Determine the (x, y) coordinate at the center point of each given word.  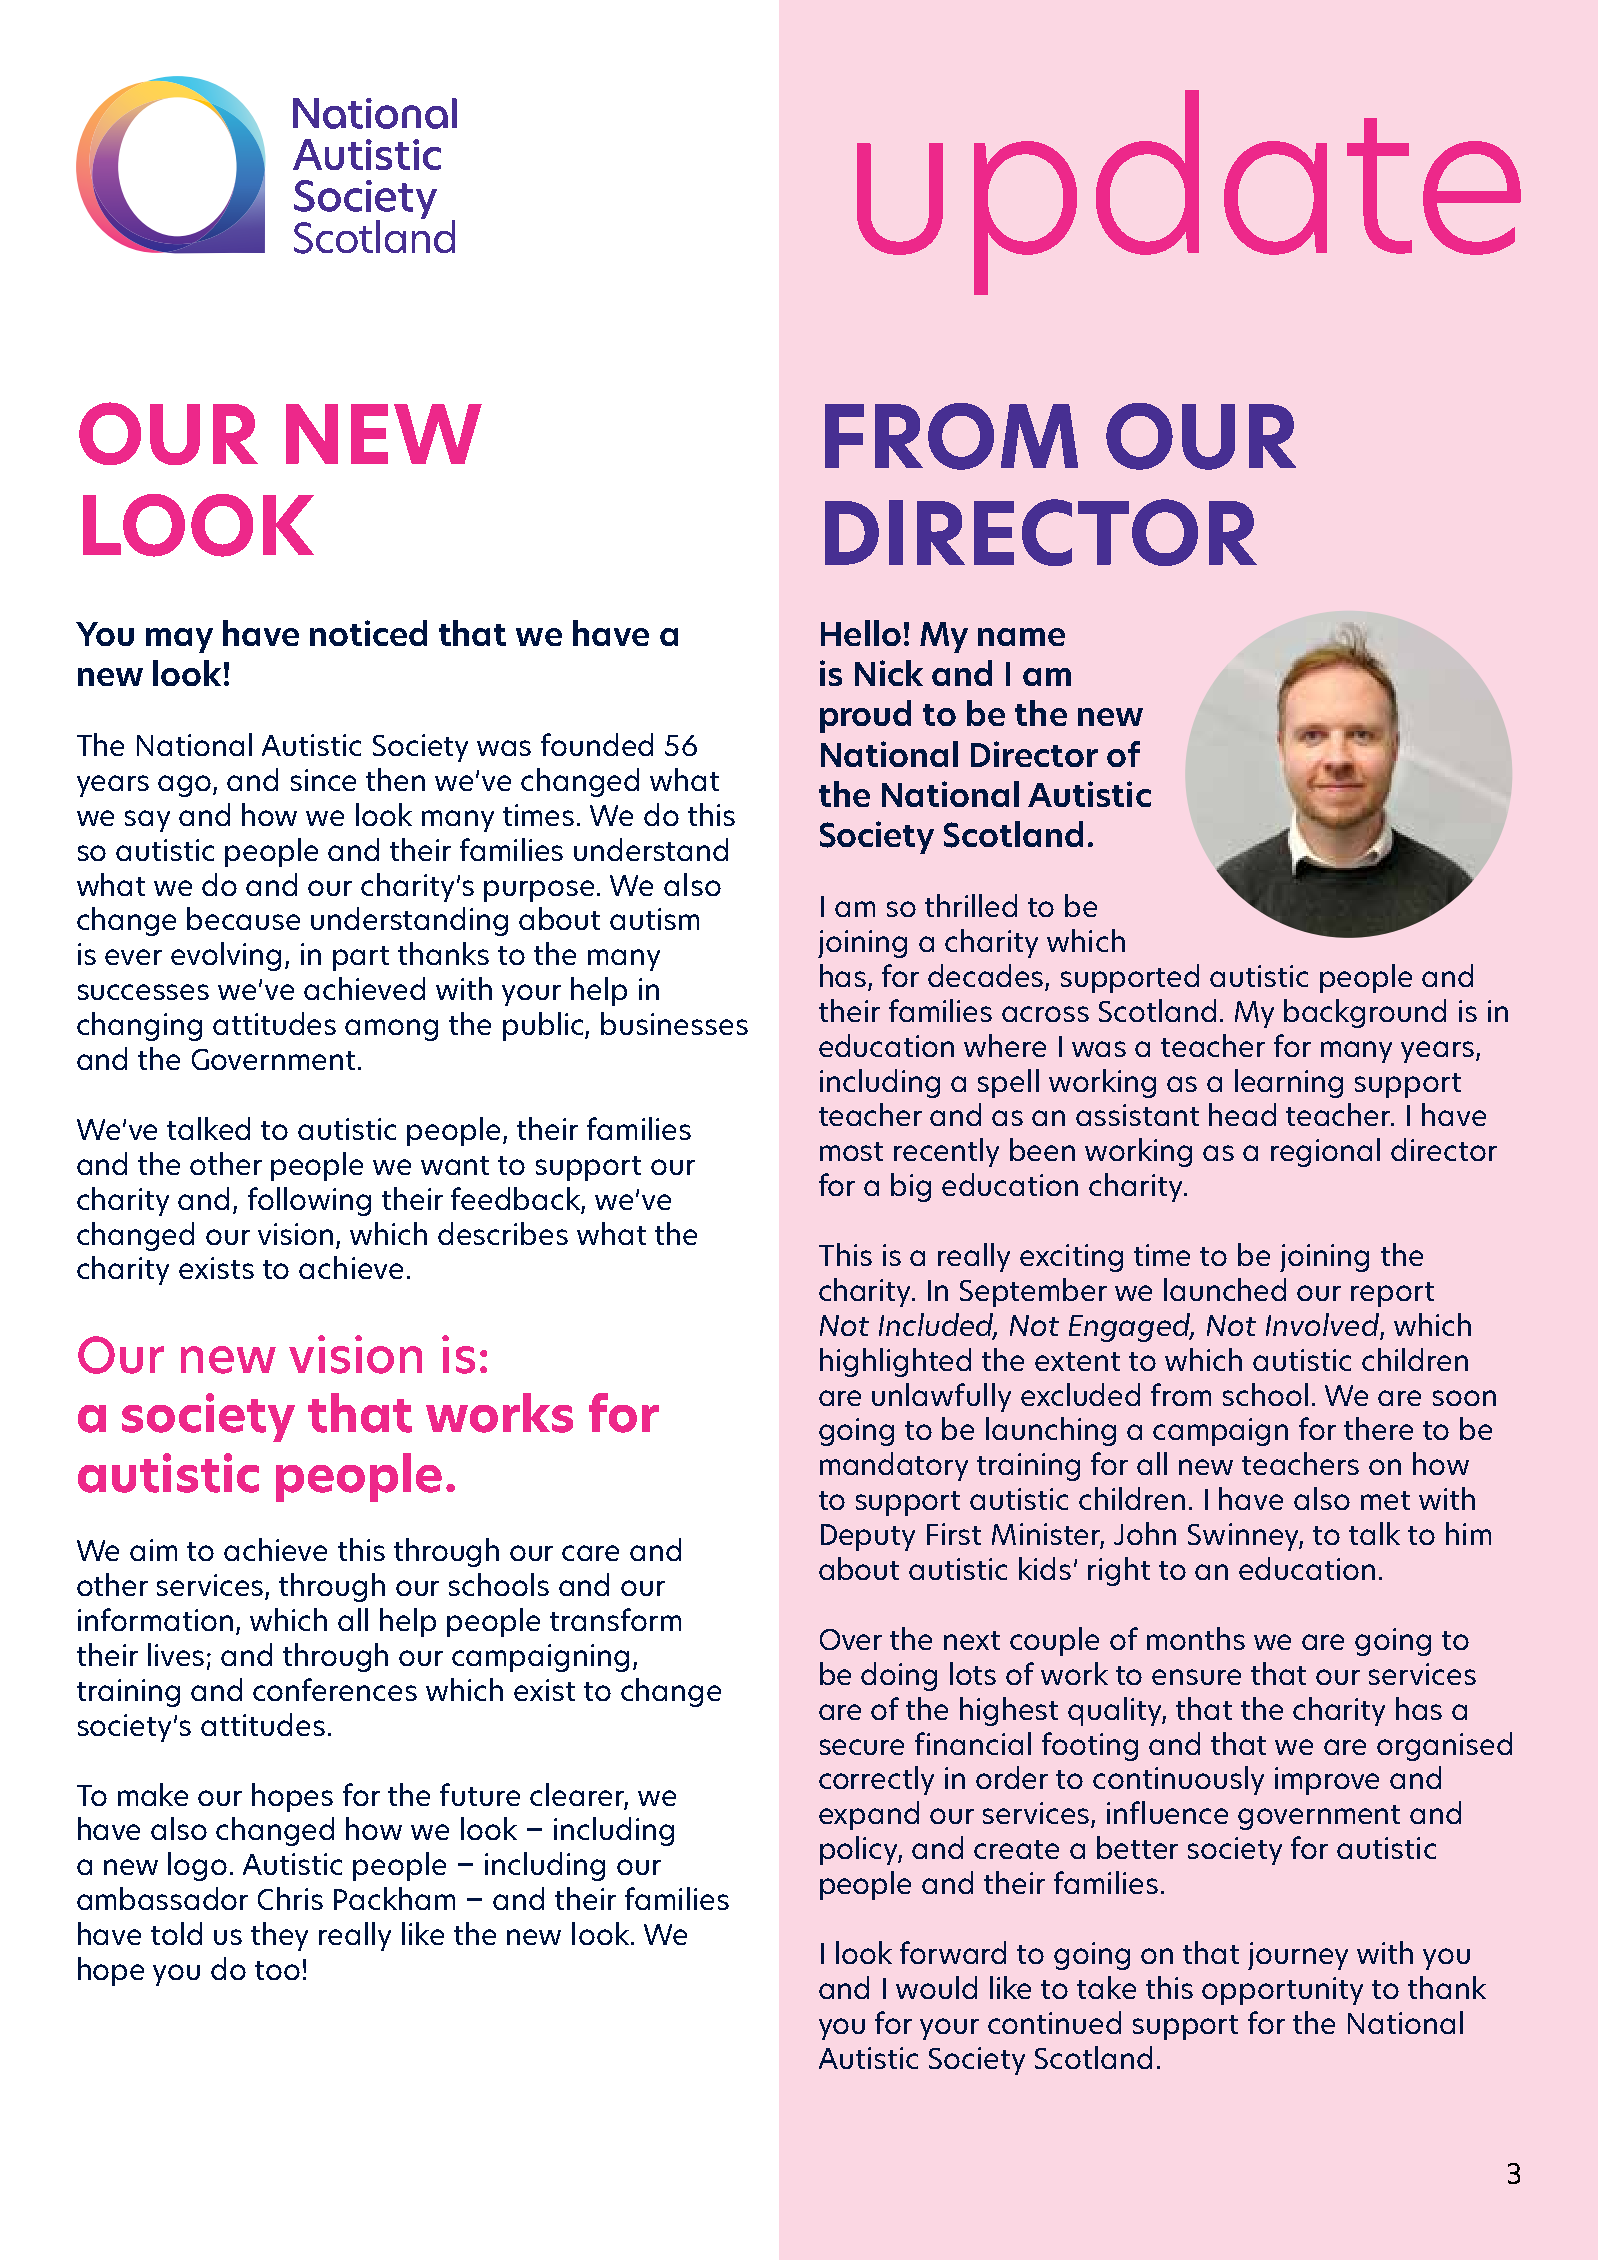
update (1189, 192)
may (179, 640)
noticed (368, 633)
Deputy (868, 1537)
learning (1289, 1083)
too (277, 1970)
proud (865, 716)
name (1021, 637)
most (851, 1151)
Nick (889, 673)
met (1385, 1500)
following (309, 1201)
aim (153, 1550)
